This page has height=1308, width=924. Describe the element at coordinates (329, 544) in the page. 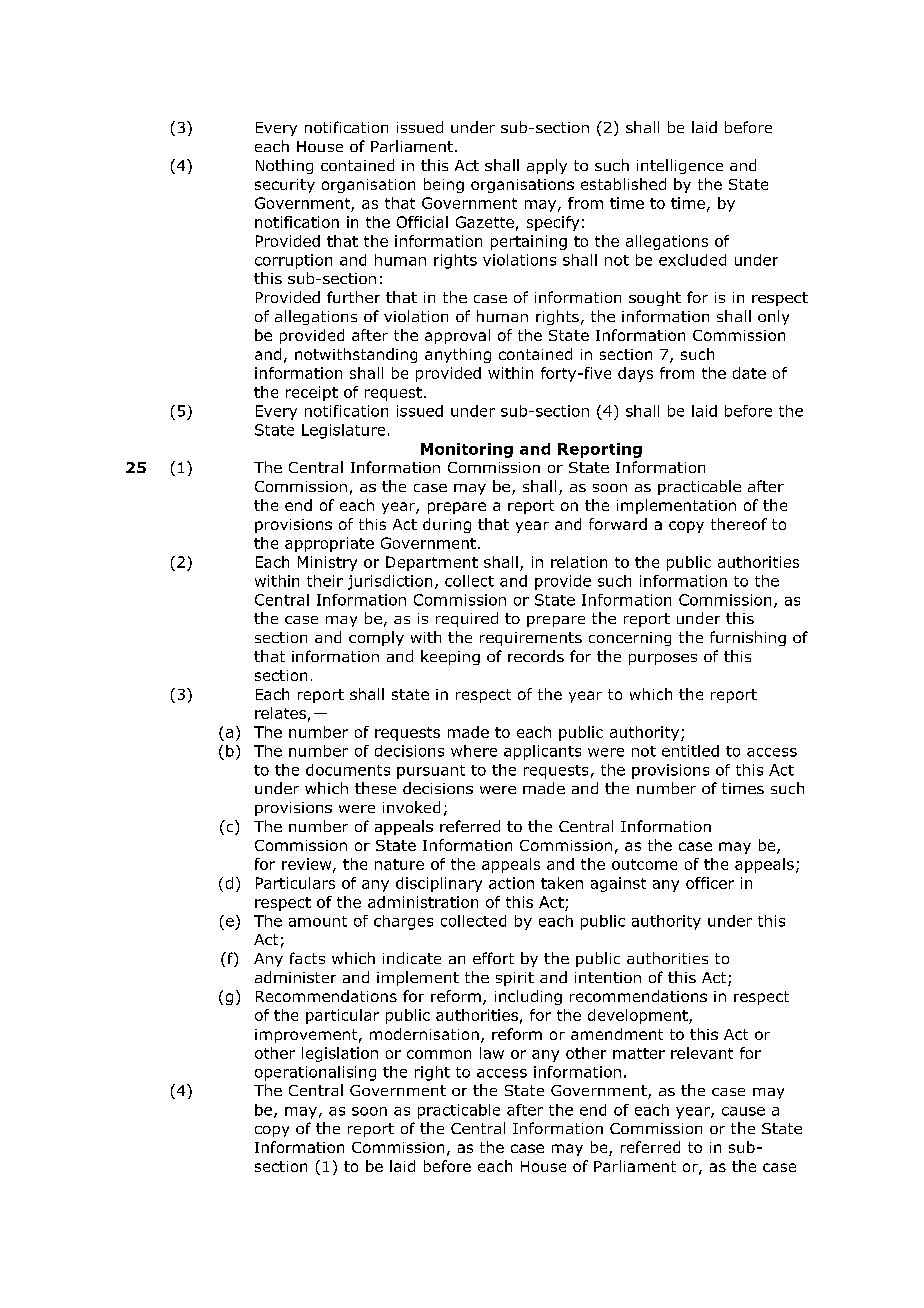

I see `appropriate` at that location.
